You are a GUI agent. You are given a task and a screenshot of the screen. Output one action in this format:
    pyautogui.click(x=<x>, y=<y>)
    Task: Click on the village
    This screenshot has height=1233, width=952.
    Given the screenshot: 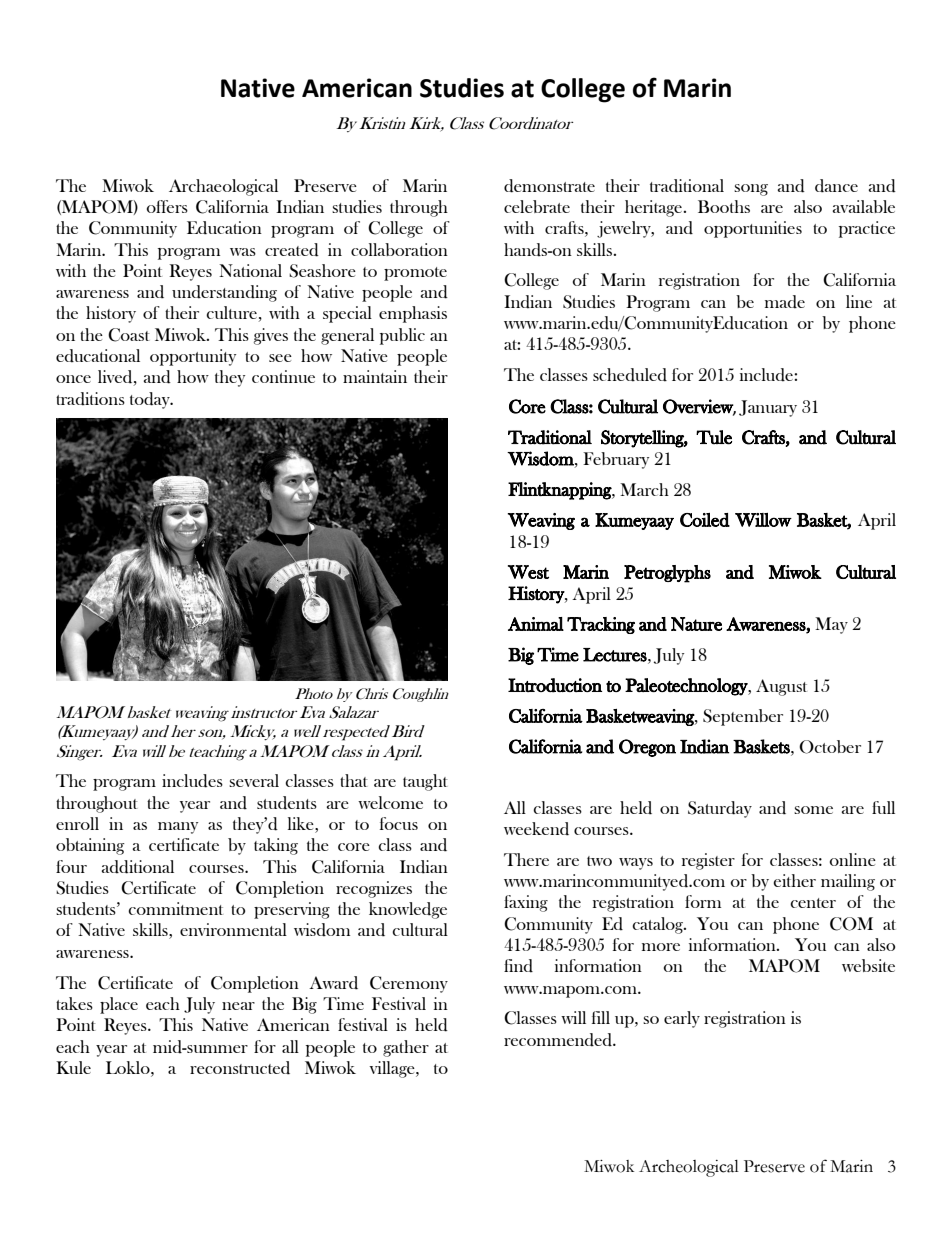 What is the action you would take?
    pyautogui.click(x=393, y=1069)
